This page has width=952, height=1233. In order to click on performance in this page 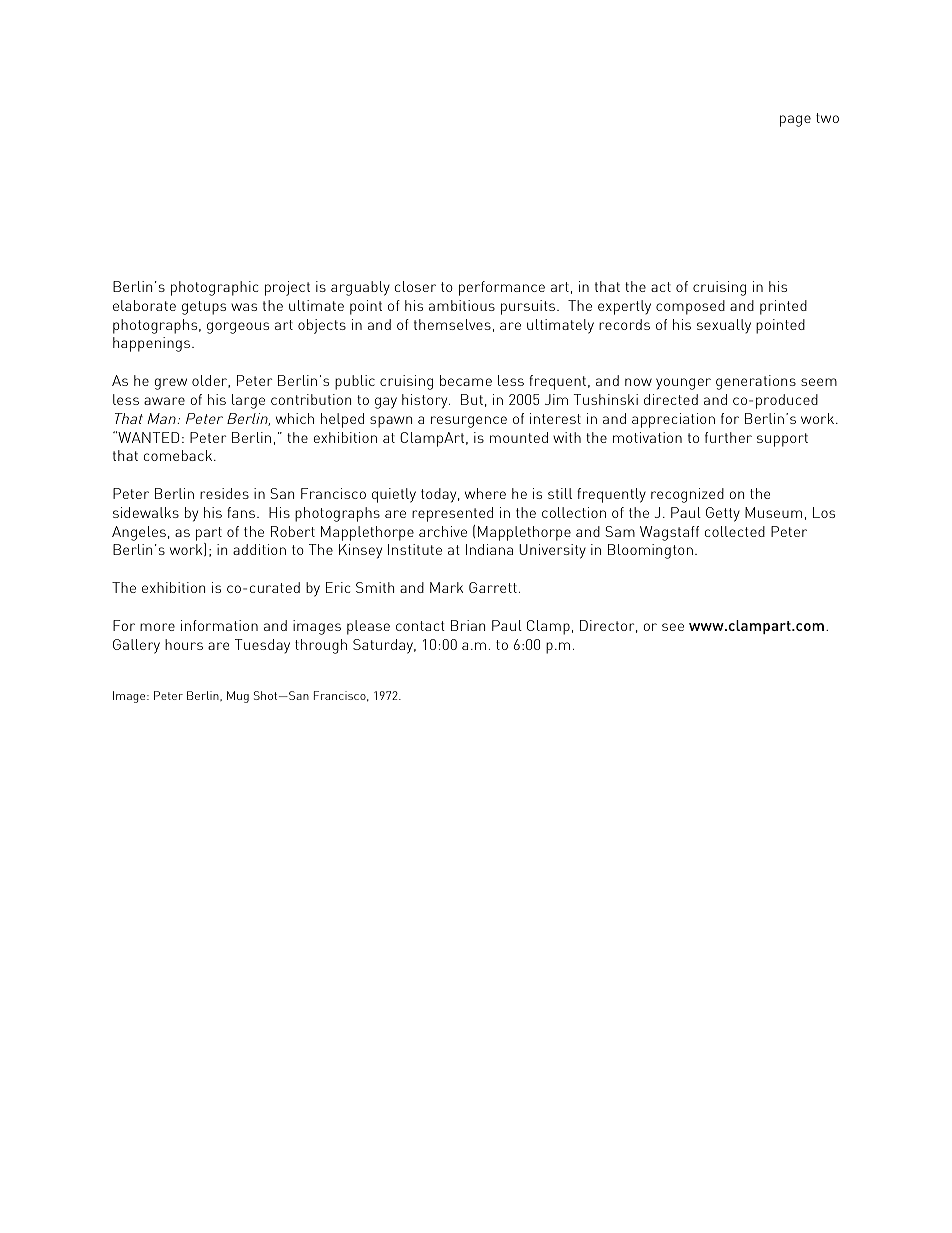, I will do `click(502, 288)`.
